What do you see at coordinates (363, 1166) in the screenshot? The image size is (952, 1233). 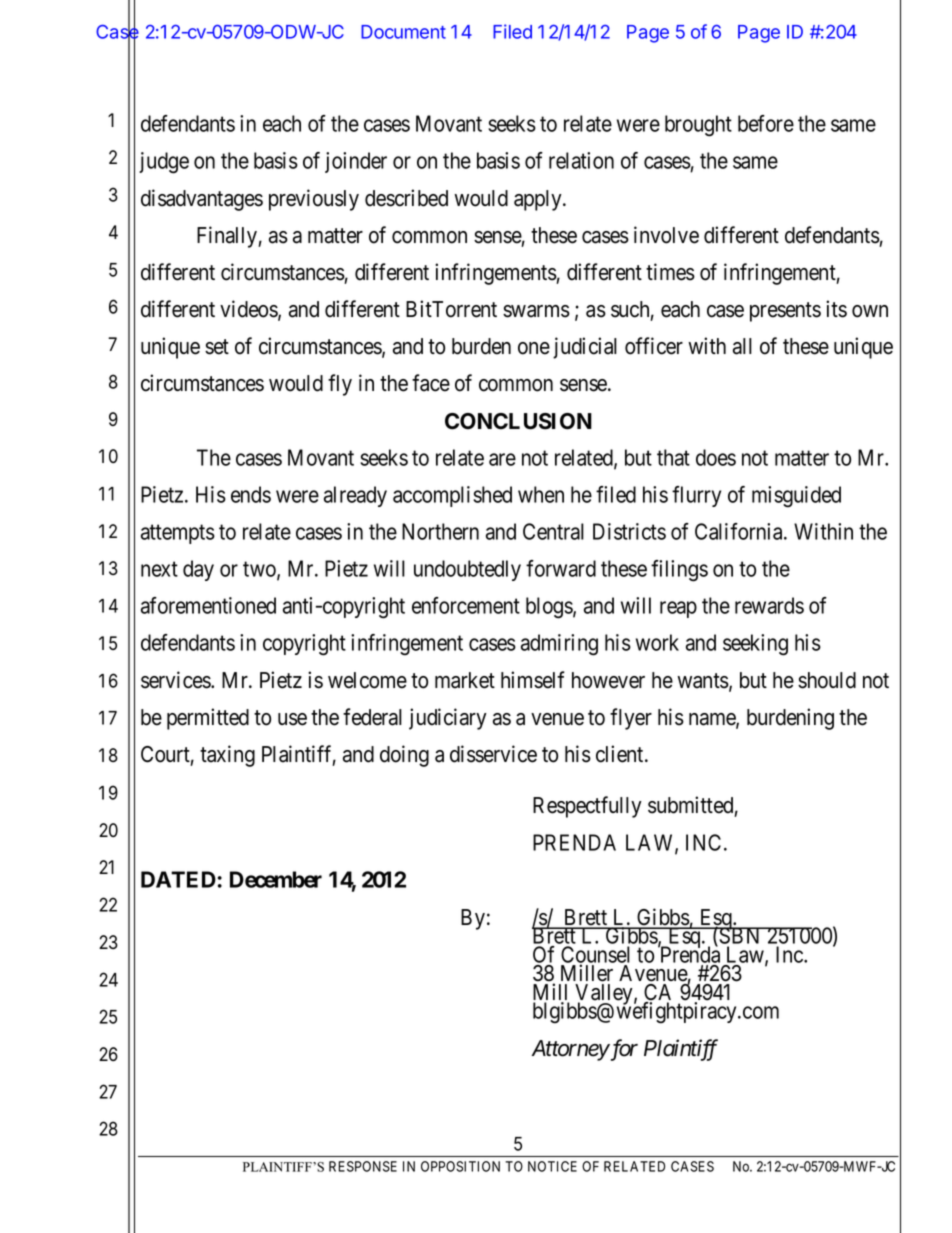 I see `RESPONSE` at bounding box center [363, 1166].
